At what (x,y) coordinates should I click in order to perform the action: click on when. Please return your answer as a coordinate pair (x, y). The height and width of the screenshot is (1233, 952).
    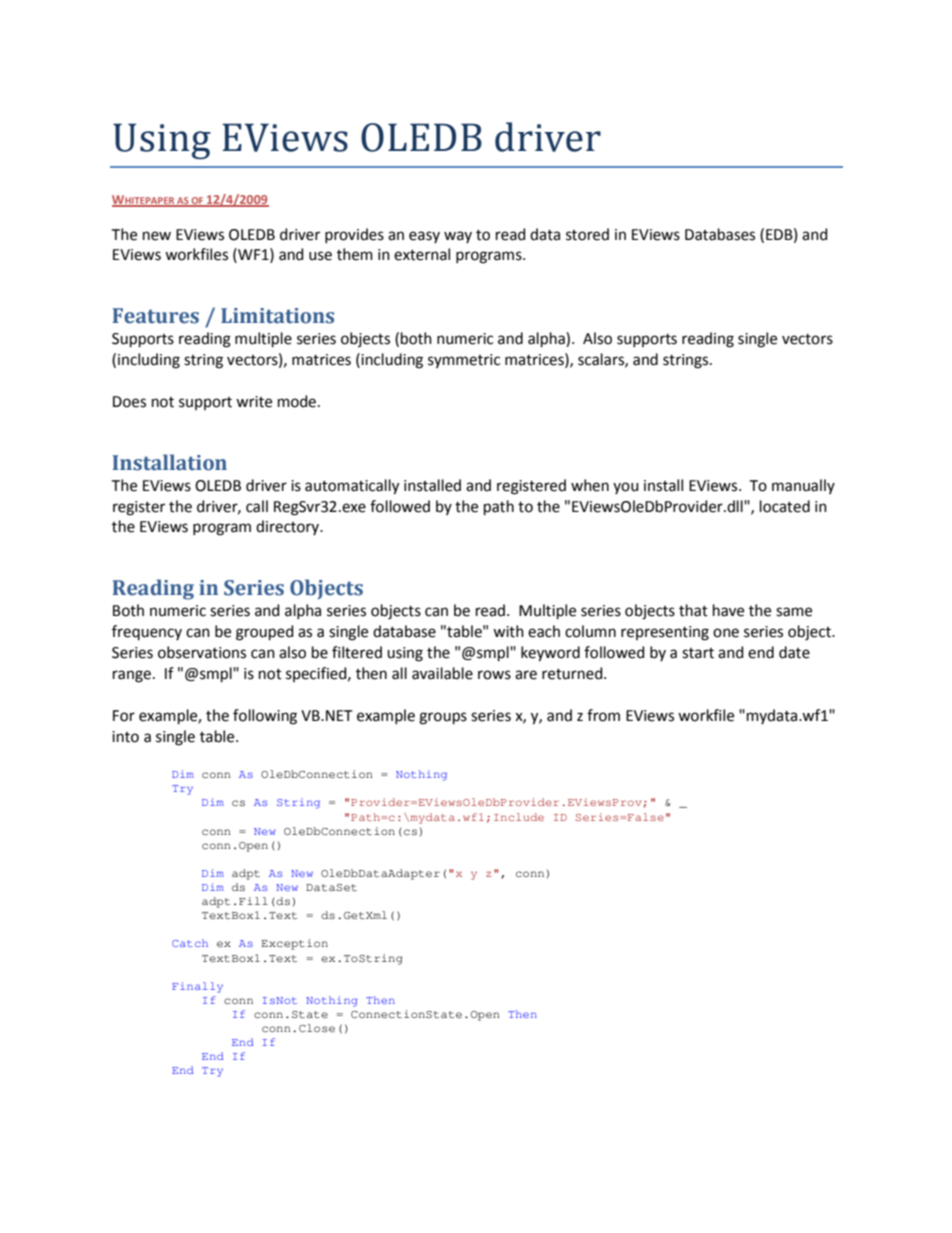
    Looking at the image, I should click on (590, 485).
